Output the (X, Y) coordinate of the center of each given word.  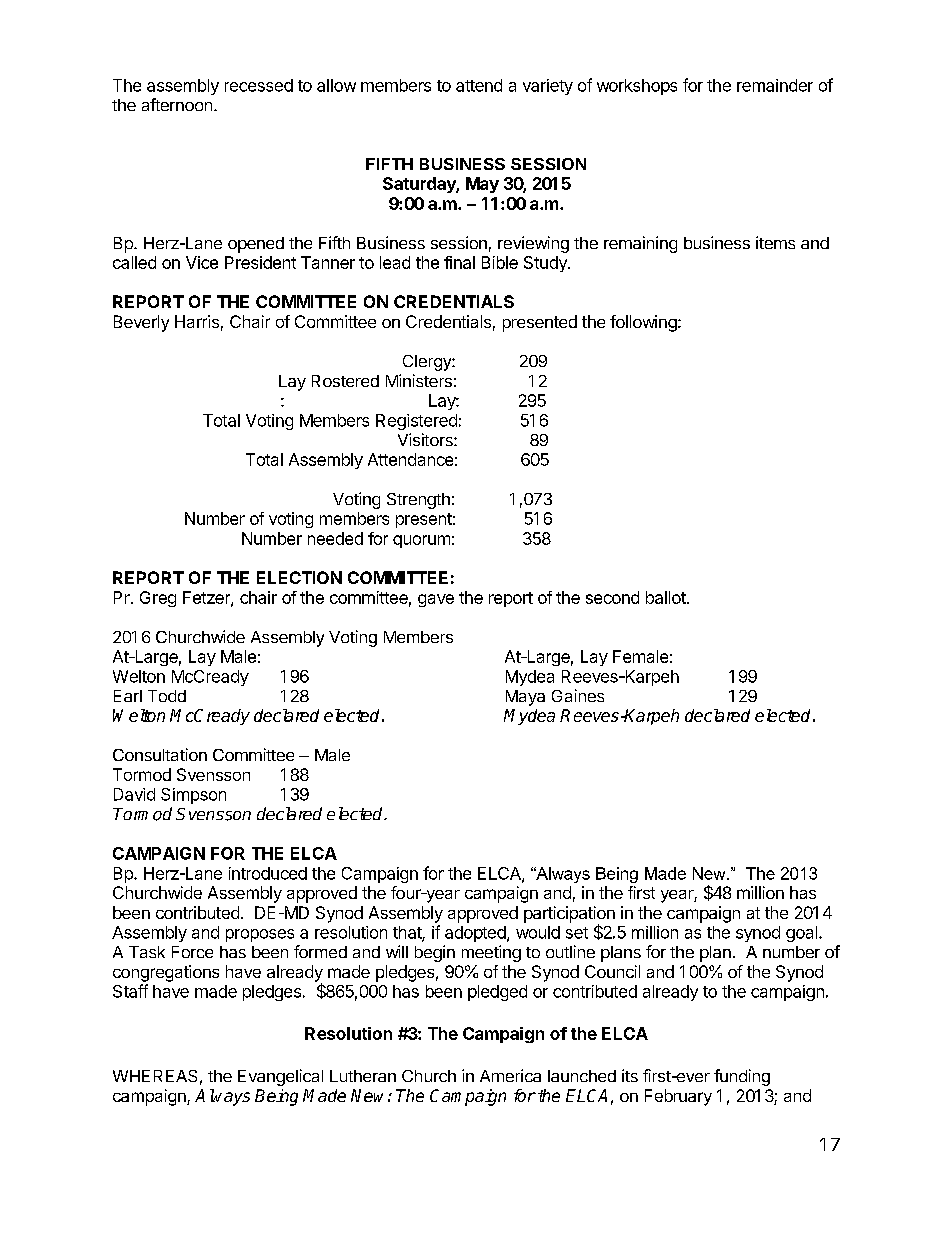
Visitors (426, 439)
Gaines (578, 695)
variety (548, 87)
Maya (525, 698)
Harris (197, 321)
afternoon (177, 104)
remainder (775, 85)
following (643, 323)
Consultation (160, 754)
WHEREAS (155, 1076)
